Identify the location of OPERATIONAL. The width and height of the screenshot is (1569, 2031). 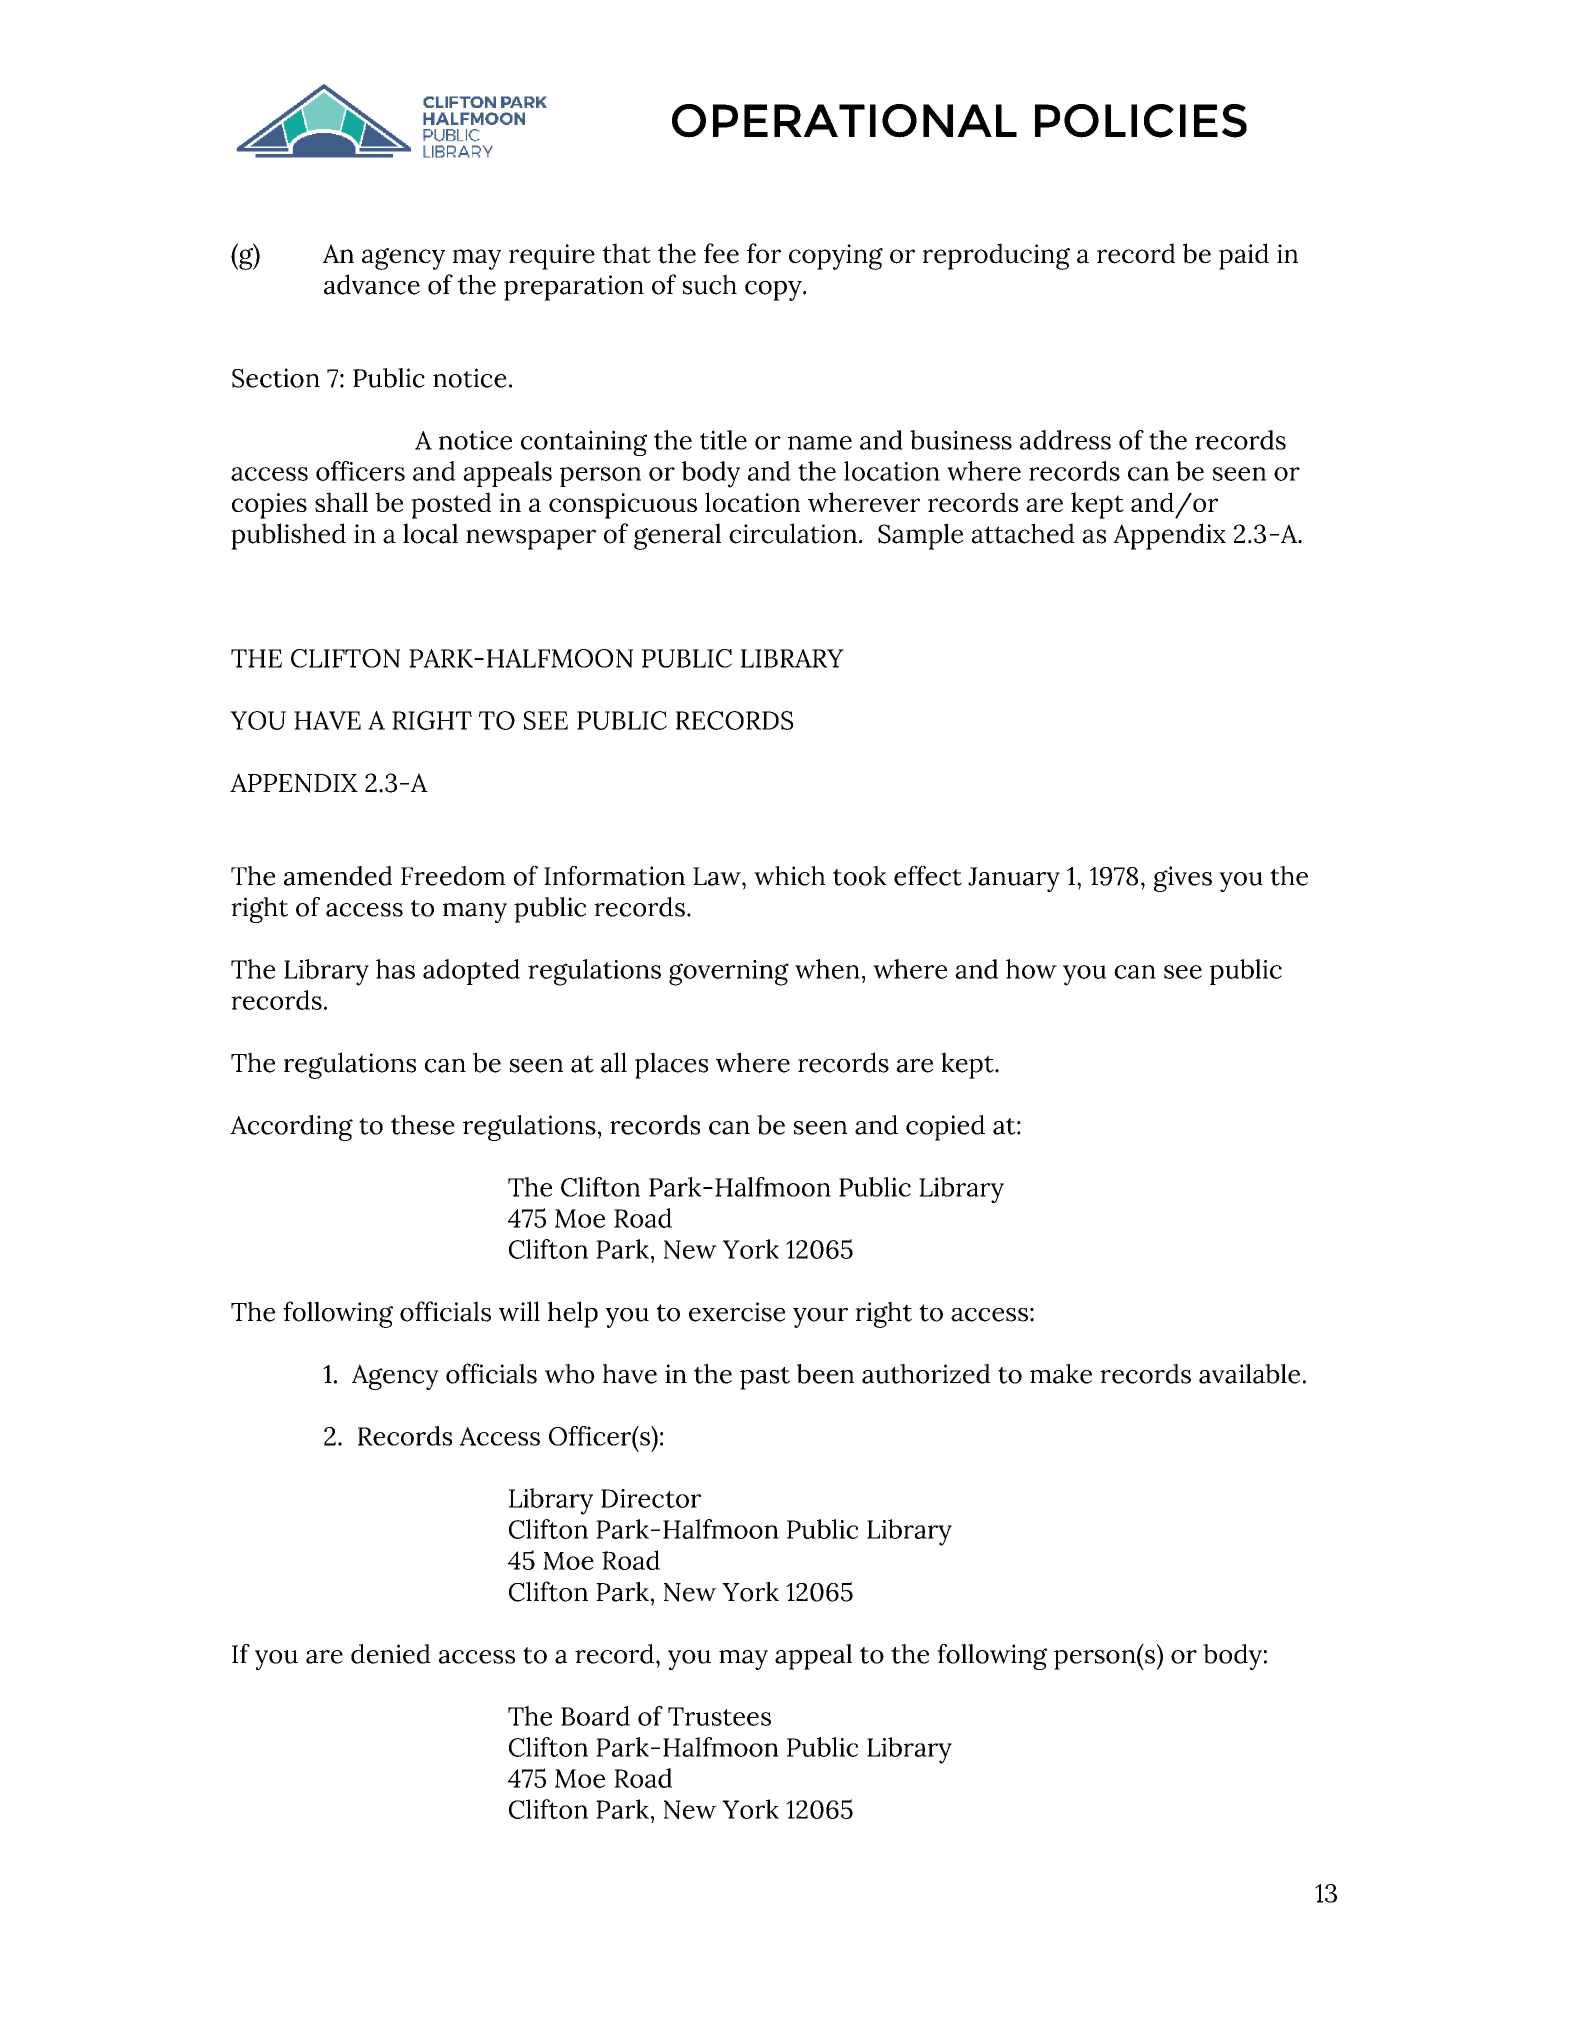
(844, 121).
